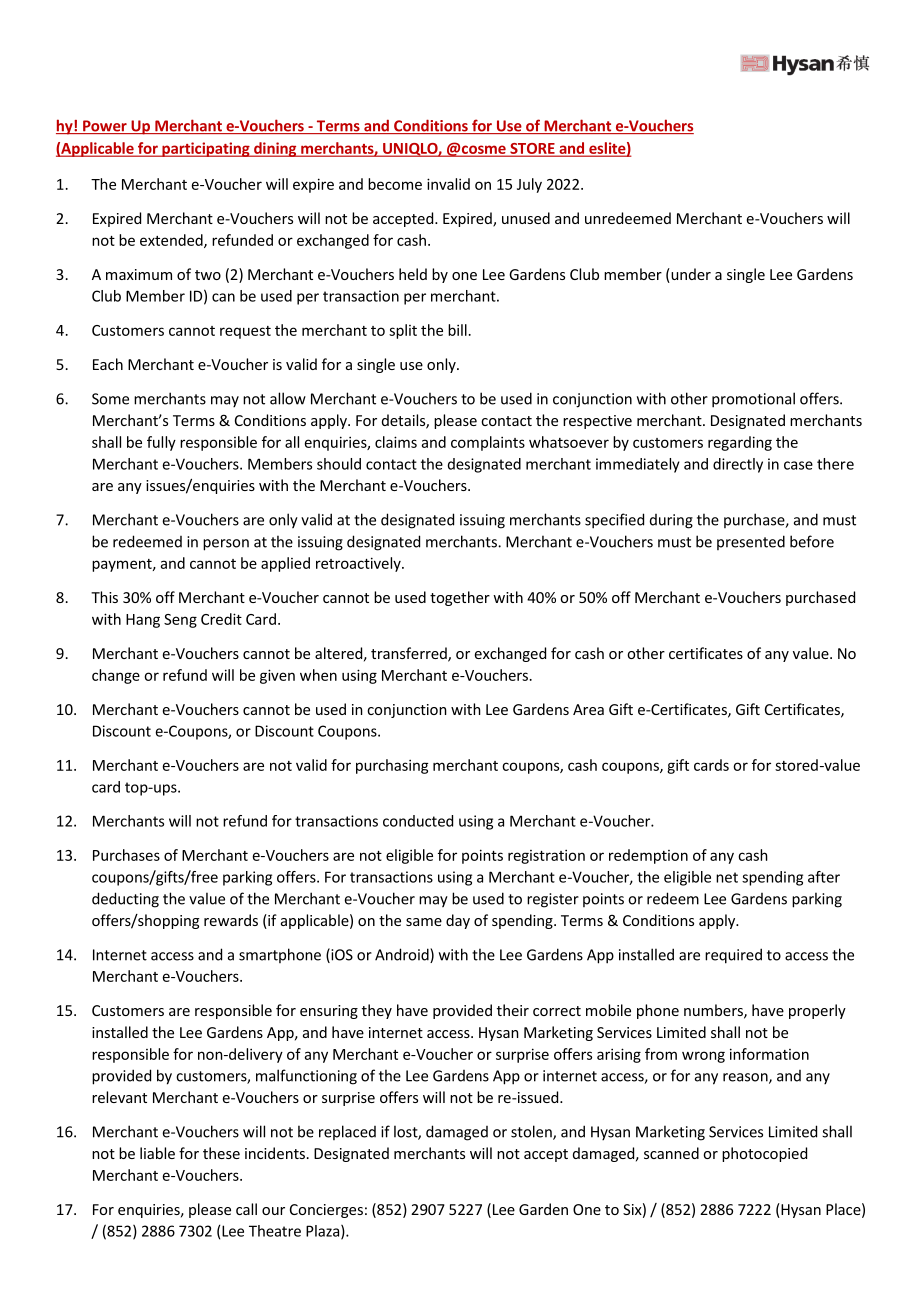 This screenshot has height=1307, width=924. I want to click on participating, so click(206, 149).
